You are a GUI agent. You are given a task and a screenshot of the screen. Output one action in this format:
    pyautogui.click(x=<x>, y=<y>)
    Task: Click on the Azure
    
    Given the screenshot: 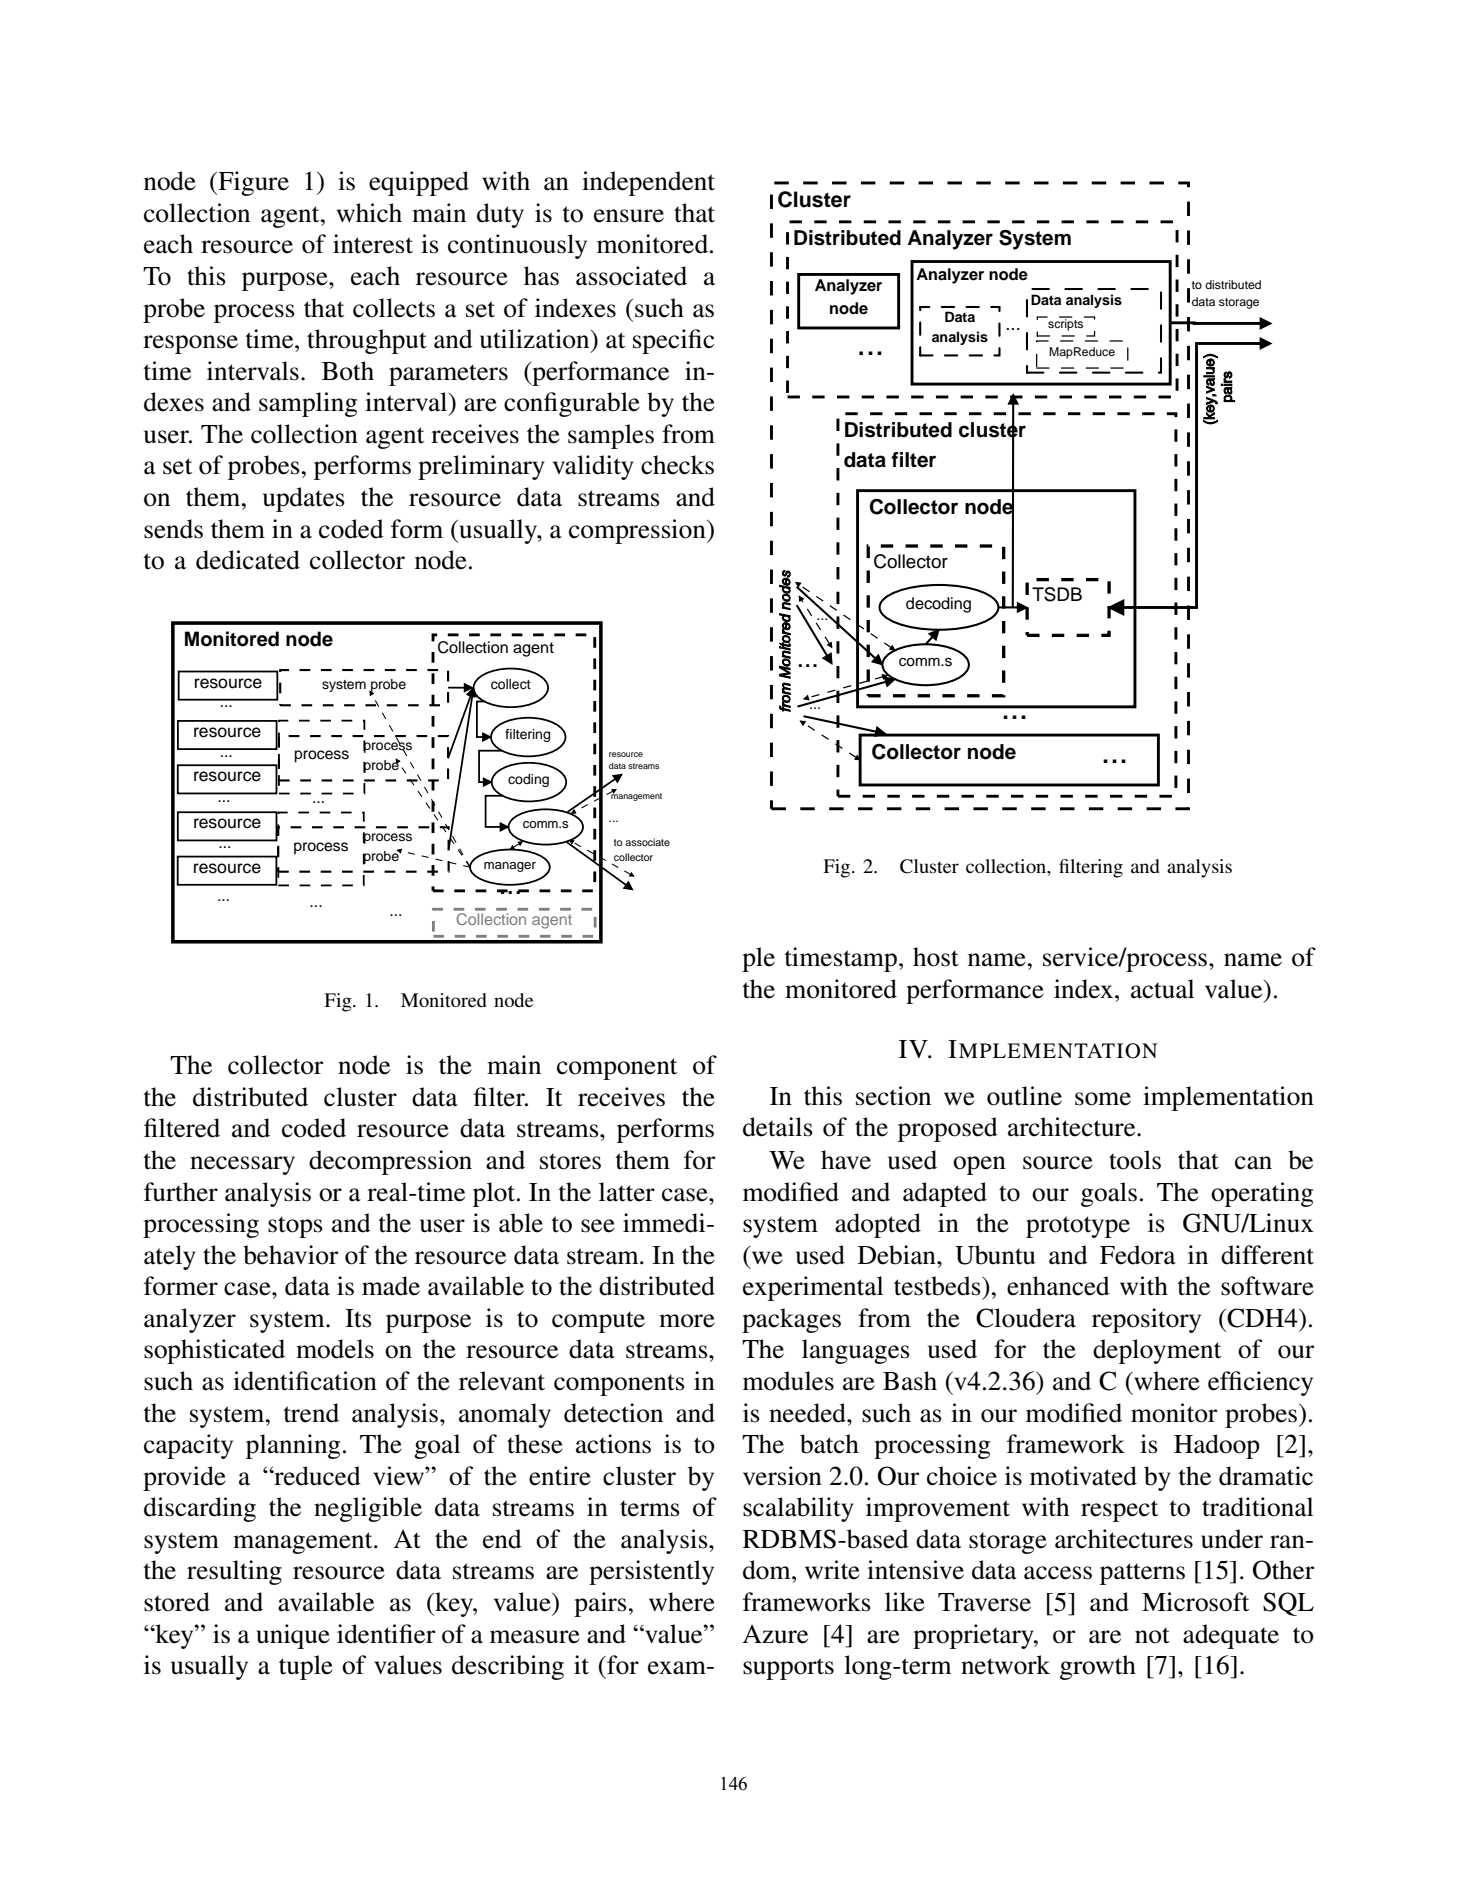 What is the action you would take?
    pyautogui.click(x=775, y=1634)
